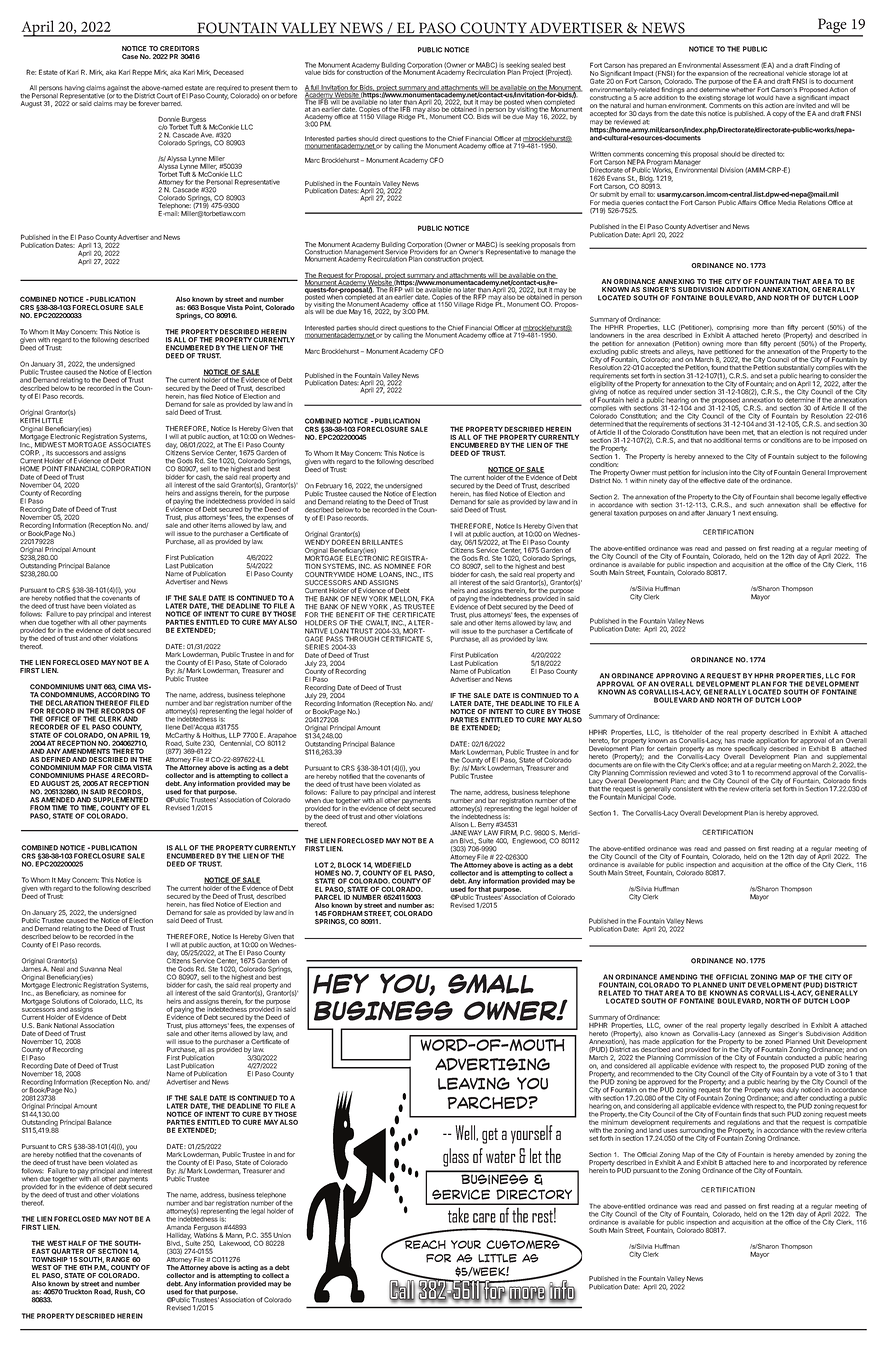 The height and width of the screenshot is (1372, 887). What do you see at coordinates (541, 66) in the screenshot?
I see `sealed` at bounding box center [541, 66].
